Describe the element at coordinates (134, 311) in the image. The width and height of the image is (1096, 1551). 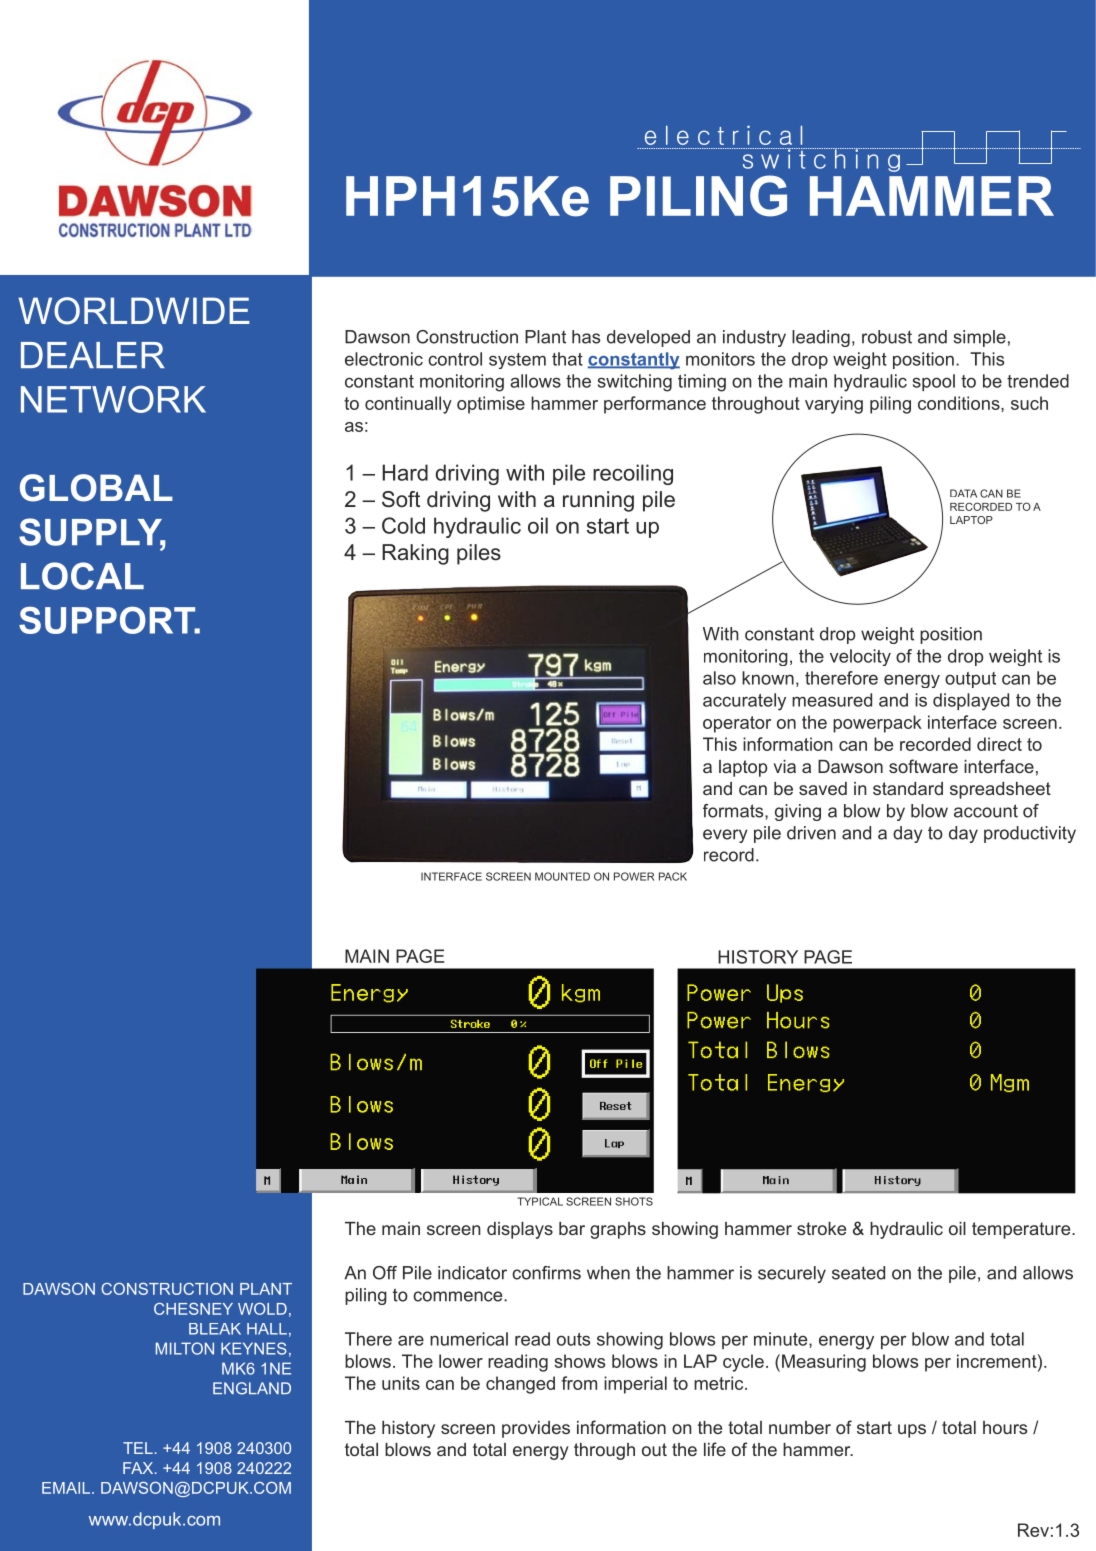
I see `WORLDWIDE` at that location.
